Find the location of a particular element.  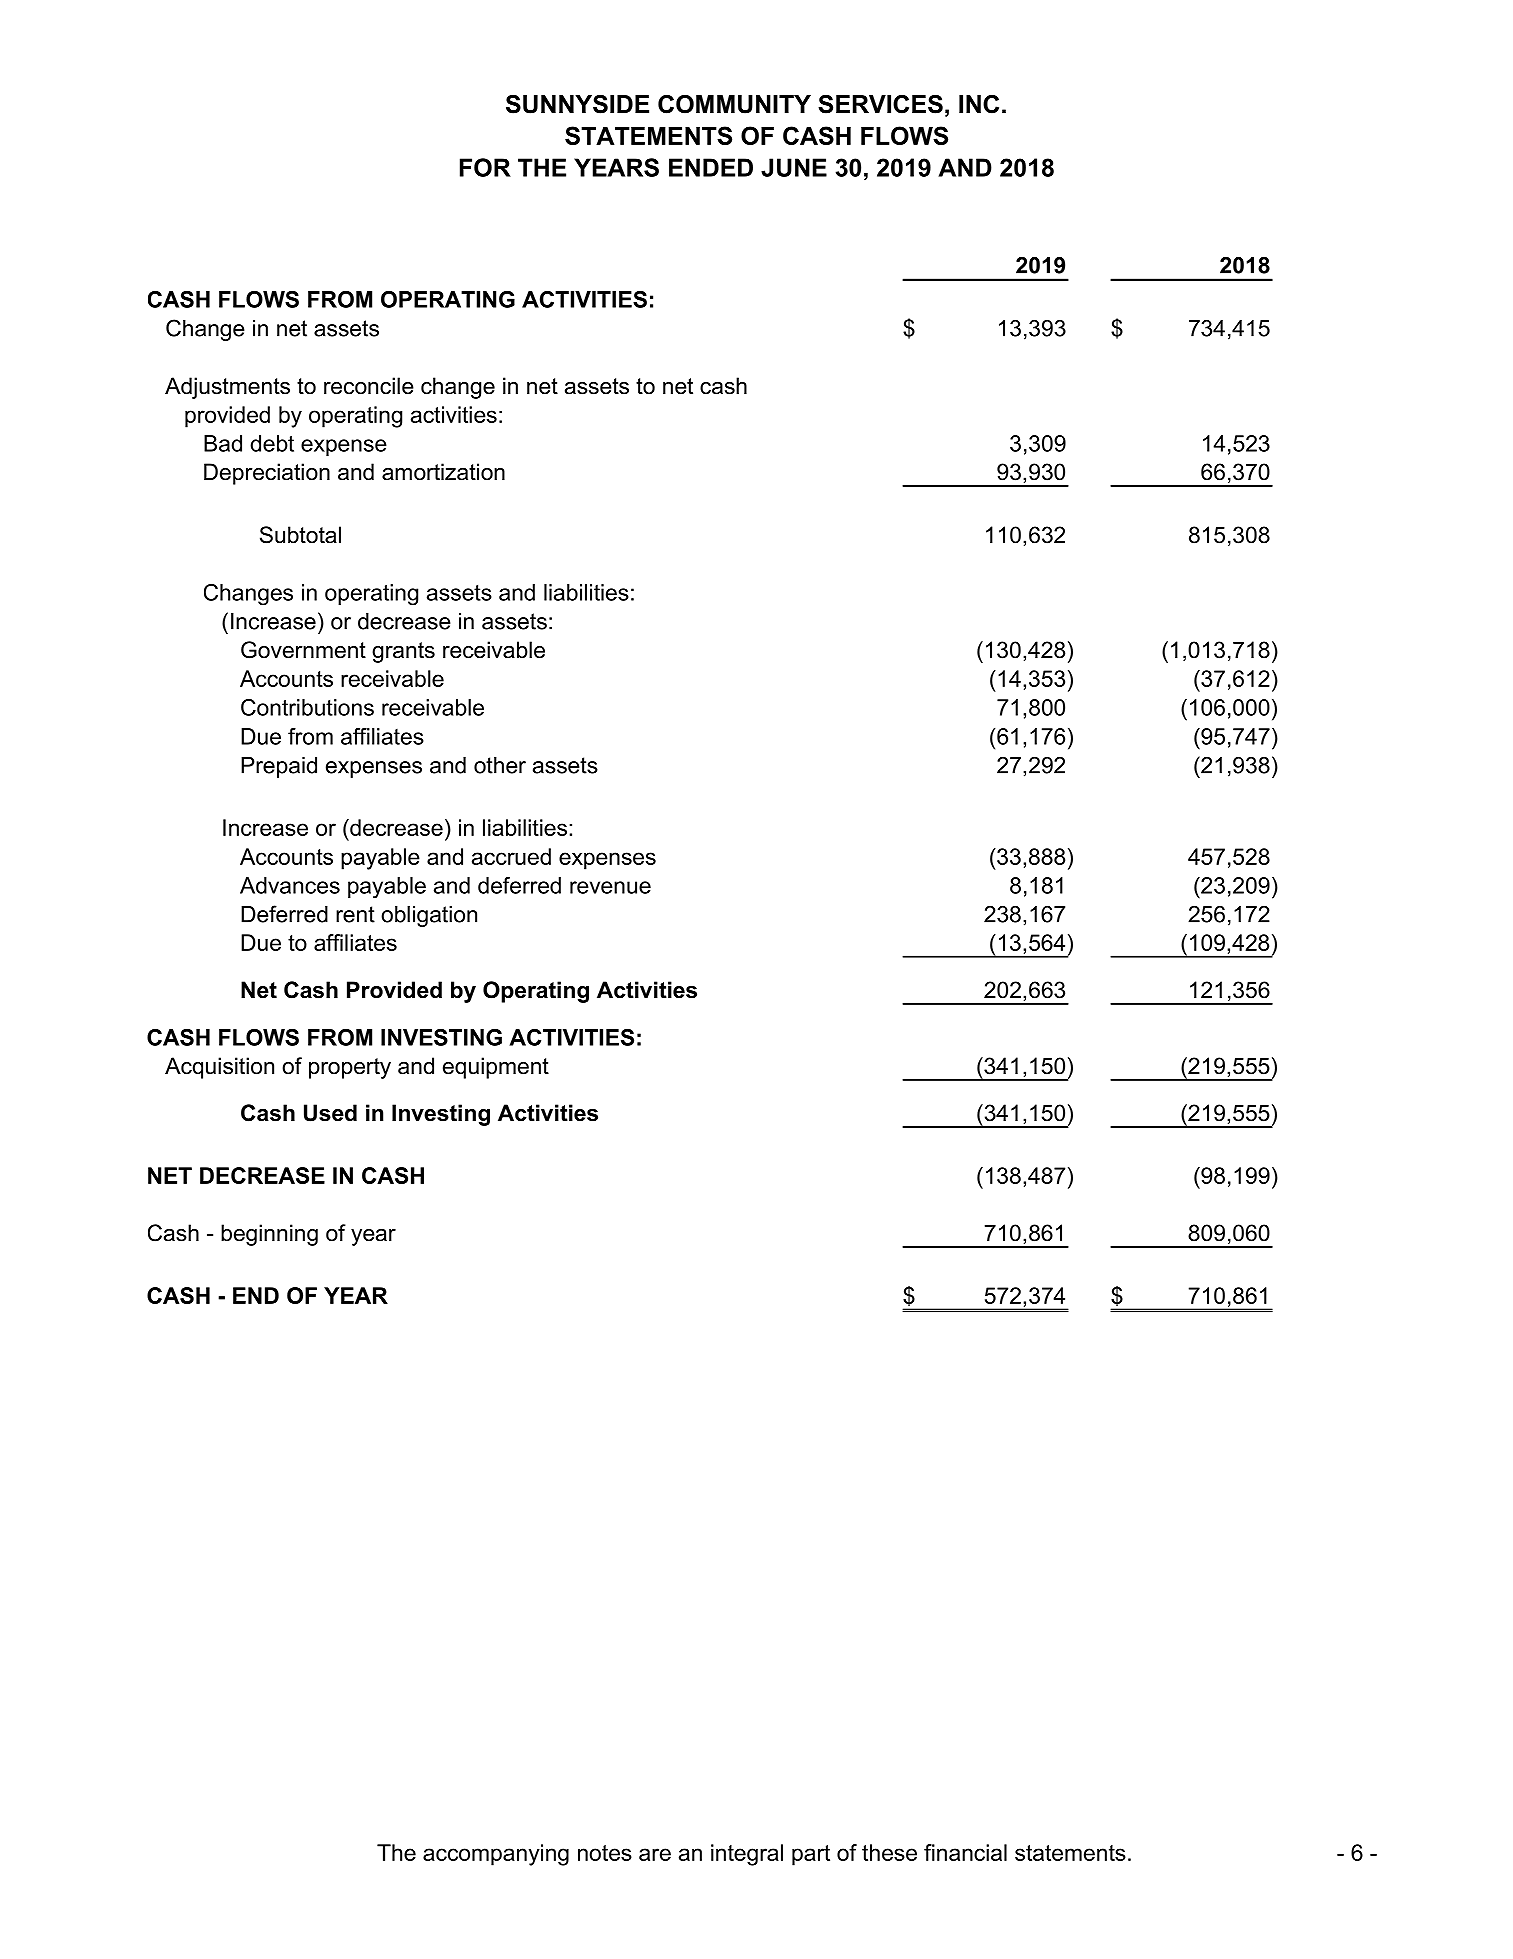

equipment is located at coordinates (496, 1068).
